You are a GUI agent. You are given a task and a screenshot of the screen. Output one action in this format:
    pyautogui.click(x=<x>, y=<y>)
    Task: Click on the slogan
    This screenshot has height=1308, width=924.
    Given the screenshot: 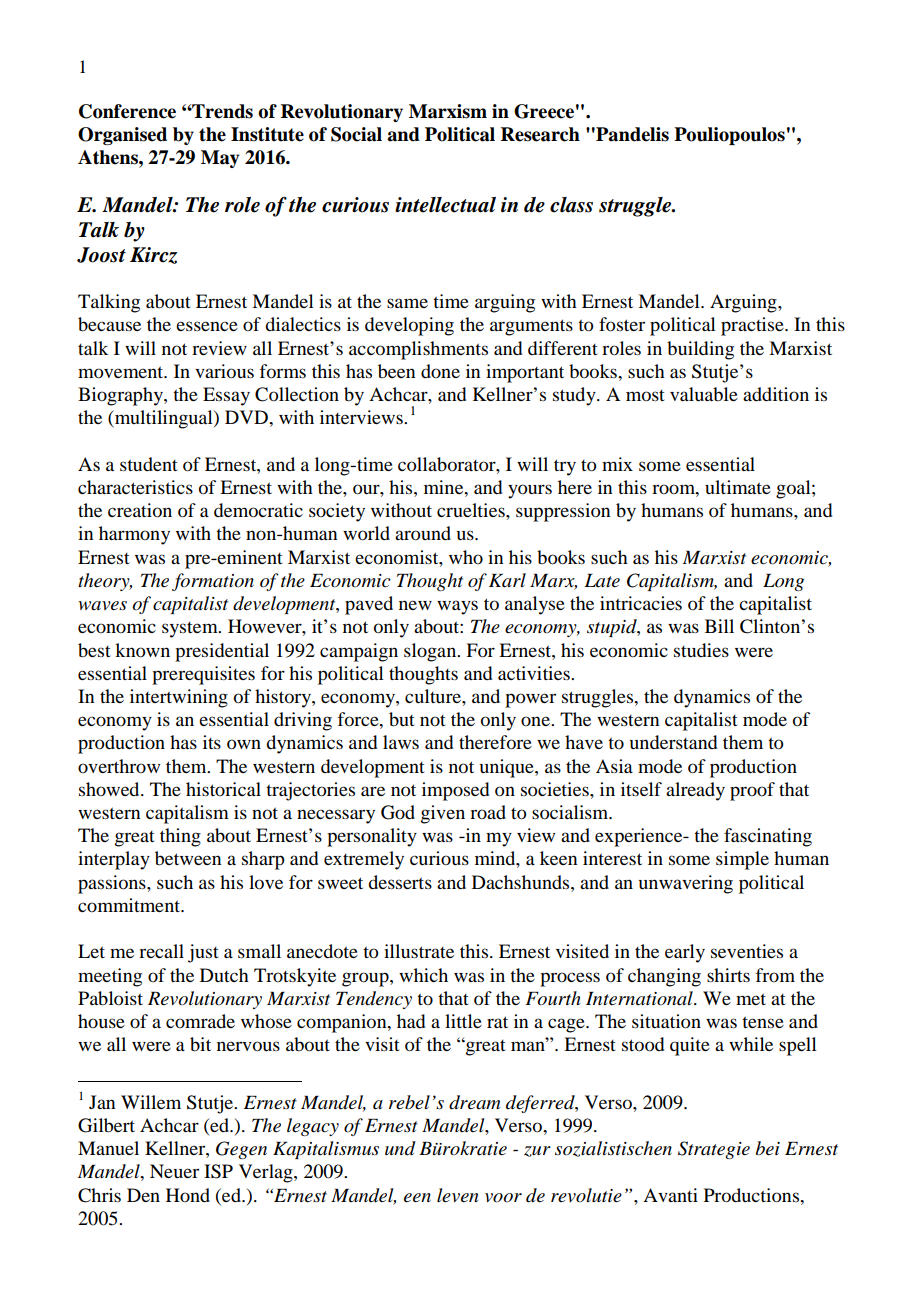 What is the action you would take?
    pyautogui.click(x=431, y=652)
